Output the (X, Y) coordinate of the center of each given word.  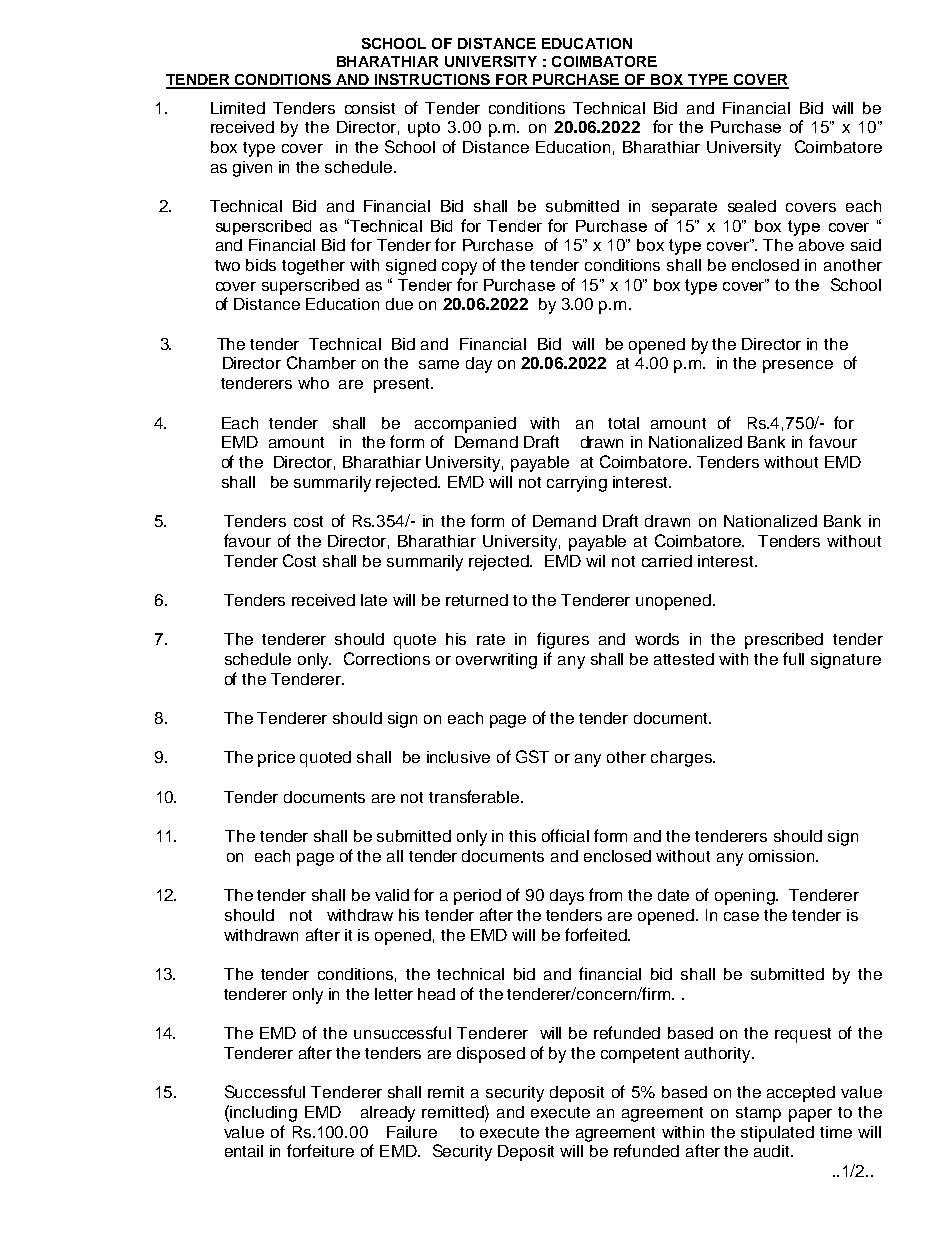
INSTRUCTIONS (433, 81)
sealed (752, 206)
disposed (491, 1055)
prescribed (784, 641)
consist (370, 108)
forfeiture (320, 1150)
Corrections (387, 658)
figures (563, 640)
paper (810, 1115)
